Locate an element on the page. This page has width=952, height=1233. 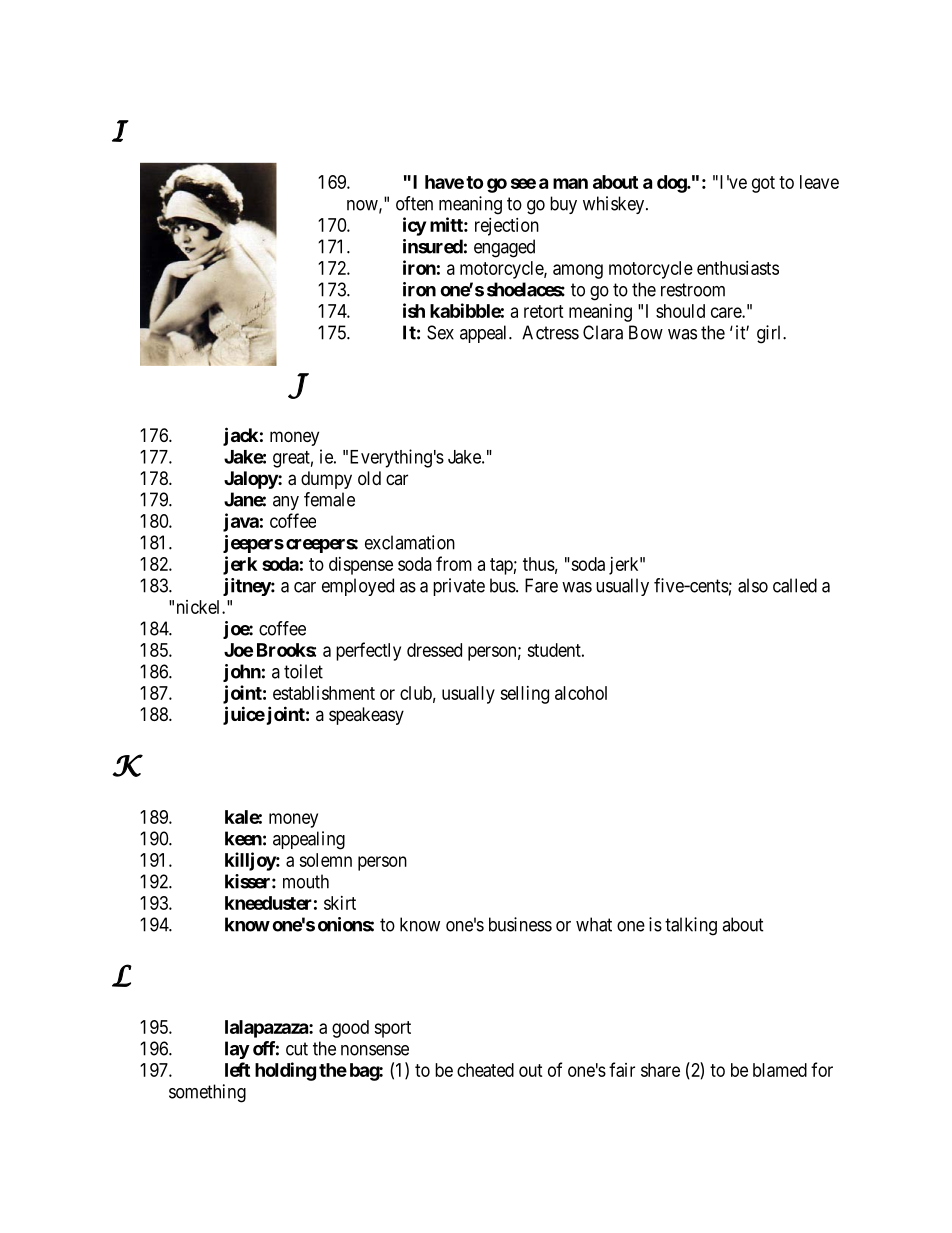
Fare is located at coordinates (541, 585).
